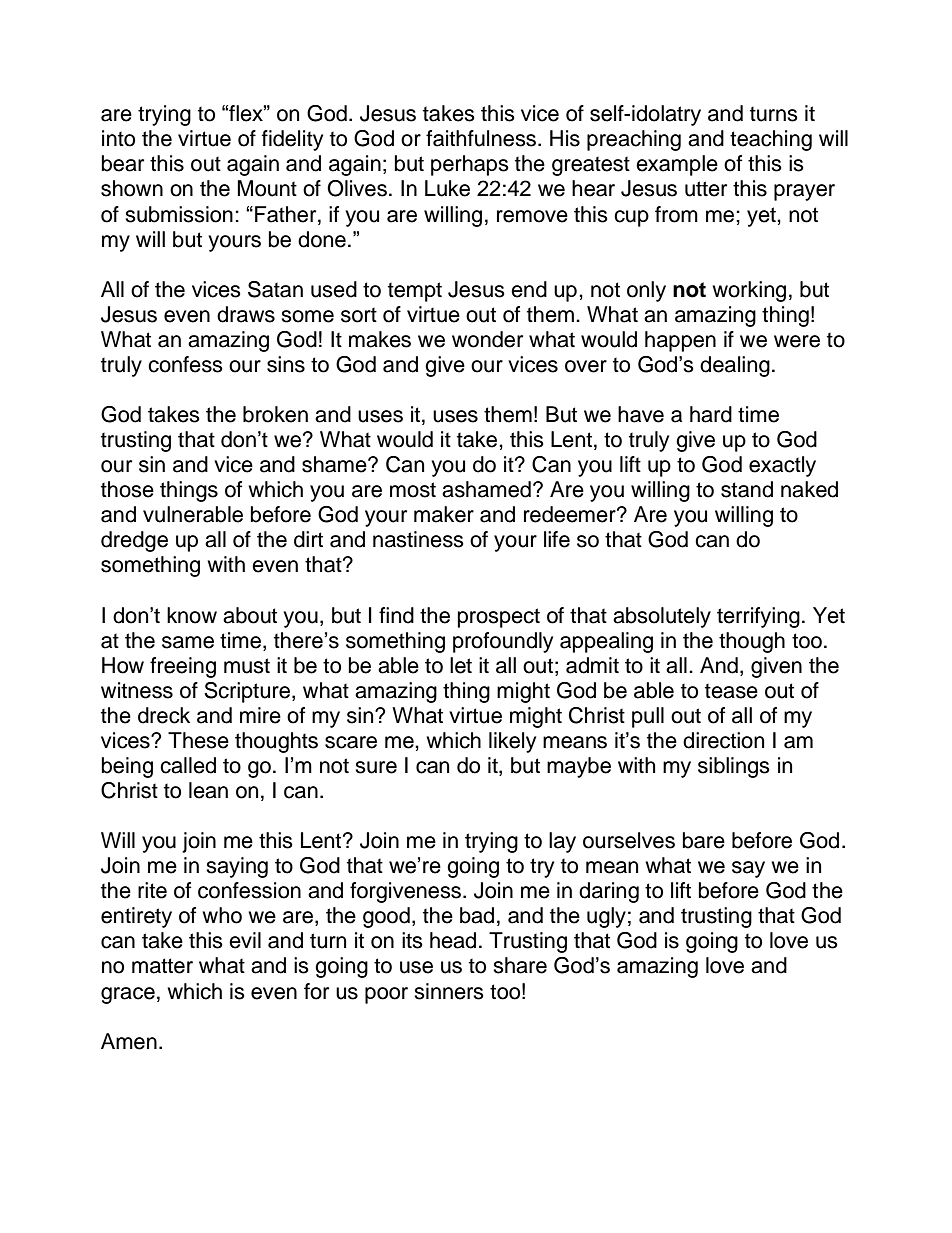 This screenshot has height=1233, width=952. Describe the element at coordinates (128, 995) in the screenshot. I see `grace` at that location.
